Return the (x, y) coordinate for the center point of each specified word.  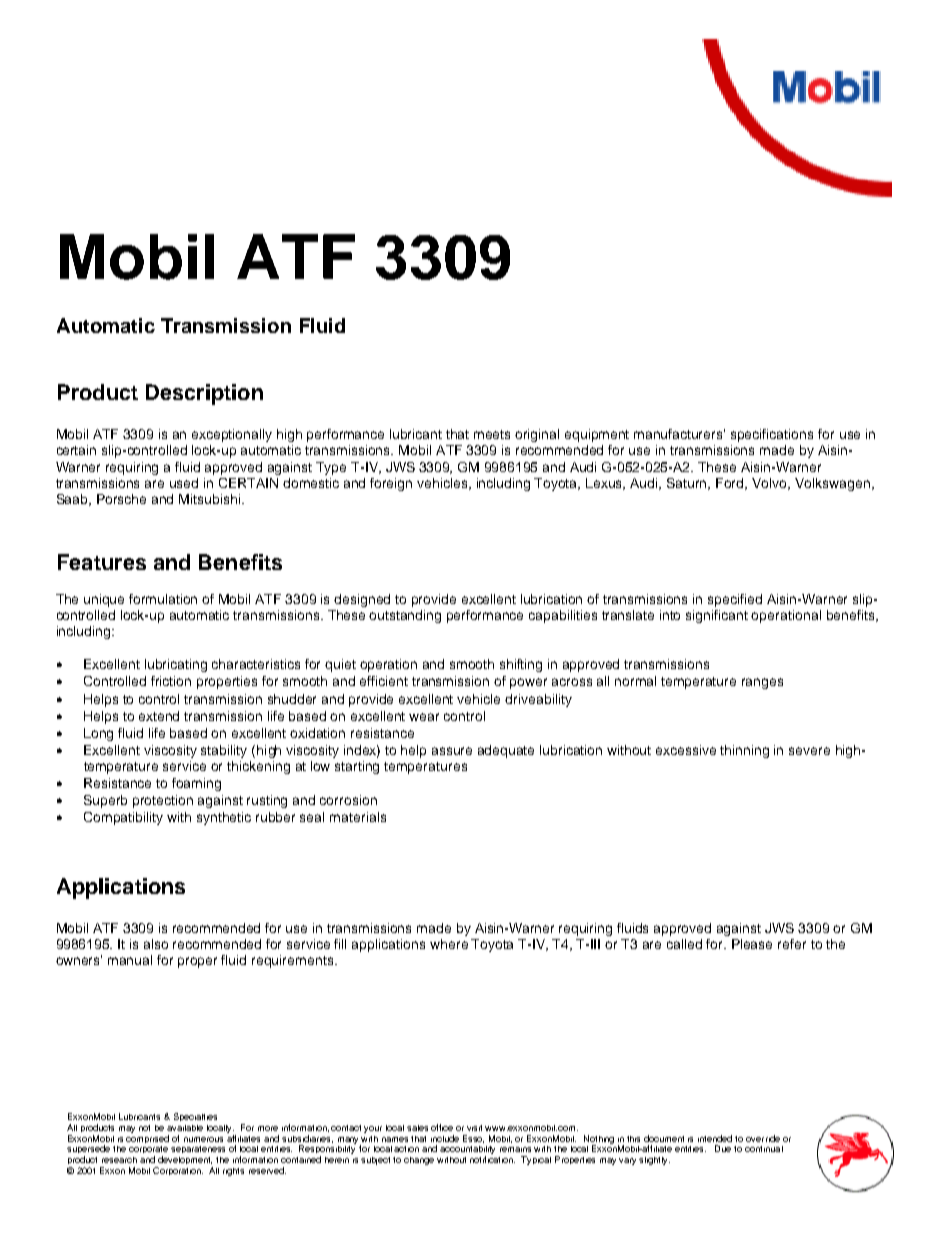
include (445, 1138)
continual (764, 1149)
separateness (198, 1149)
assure (452, 751)
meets (492, 434)
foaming (196, 784)
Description (204, 394)
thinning (744, 751)
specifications (772, 435)
